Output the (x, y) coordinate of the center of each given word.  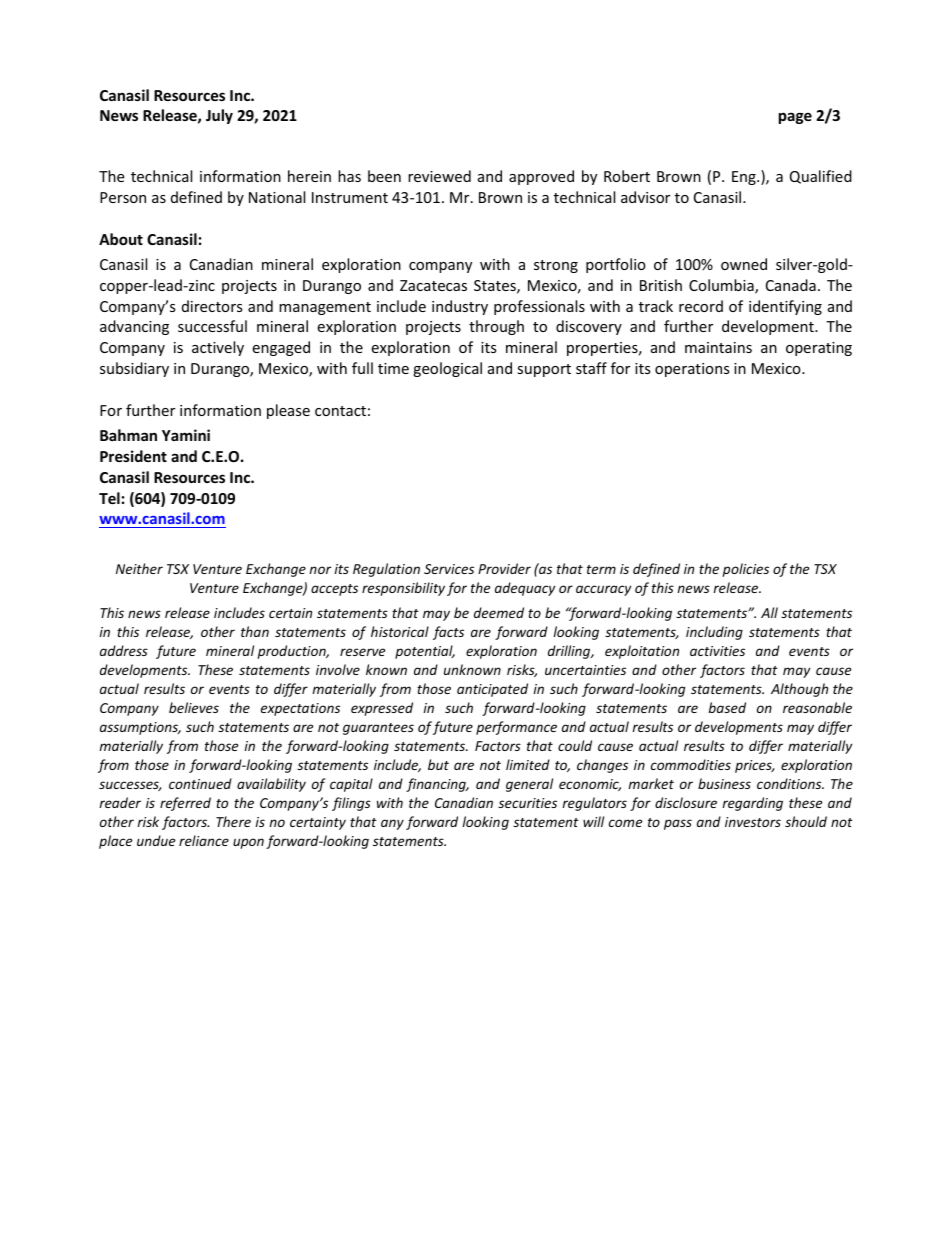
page (795, 118)
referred (185, 804)
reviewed (439, 176)
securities (527, 803)
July (219, 116)
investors (753, 822)
